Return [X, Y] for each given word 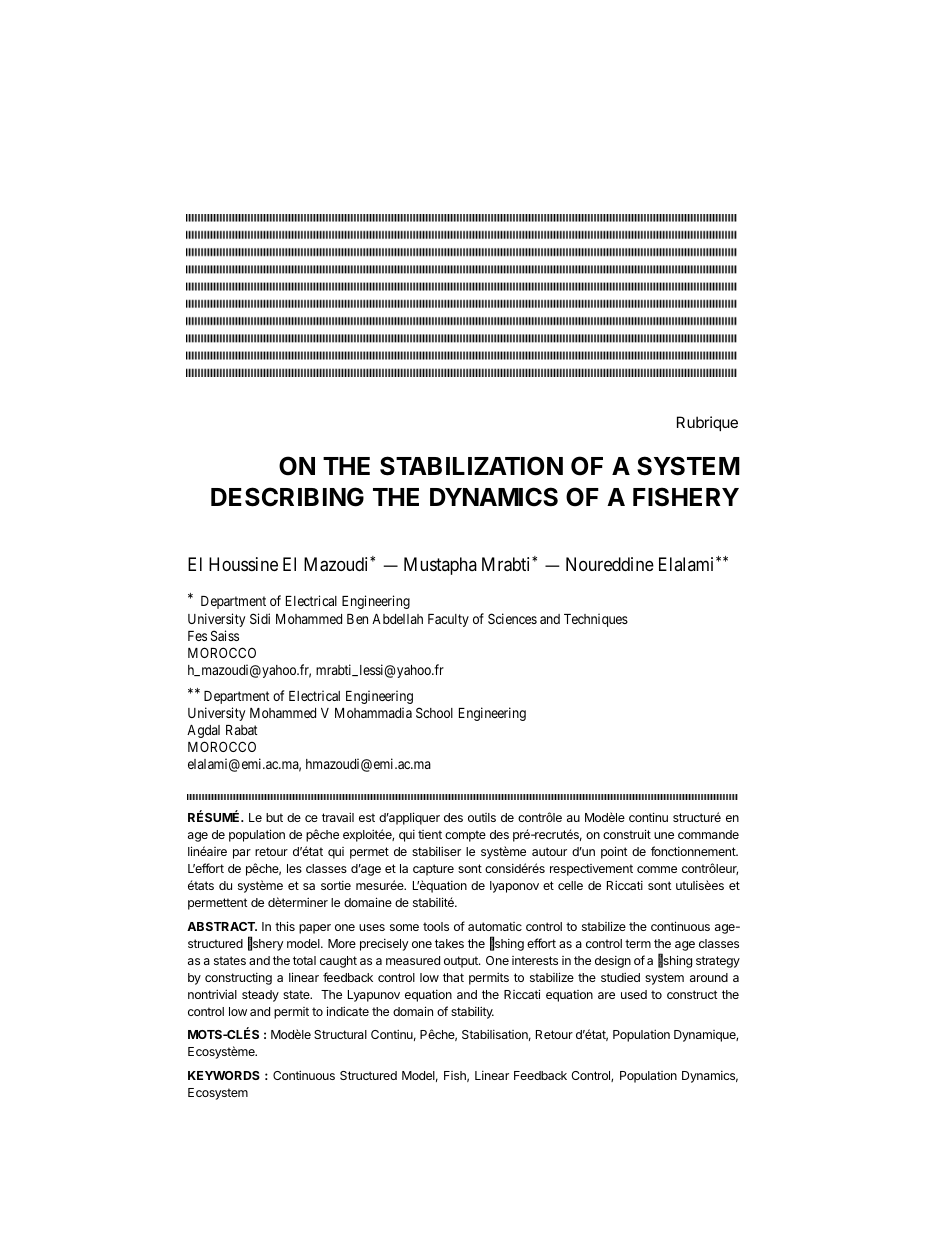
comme [657, 869]
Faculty [448, 620]
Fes [197, 636]
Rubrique [707, 423]
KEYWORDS [224, 1075]
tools [436, 926]
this [285, 926]
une [664, 835]
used [634, 994]
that [453, 977]
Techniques [596, 620]
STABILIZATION [471, 466]
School [434, 712]
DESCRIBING [287, 497]
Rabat [242, 730]
